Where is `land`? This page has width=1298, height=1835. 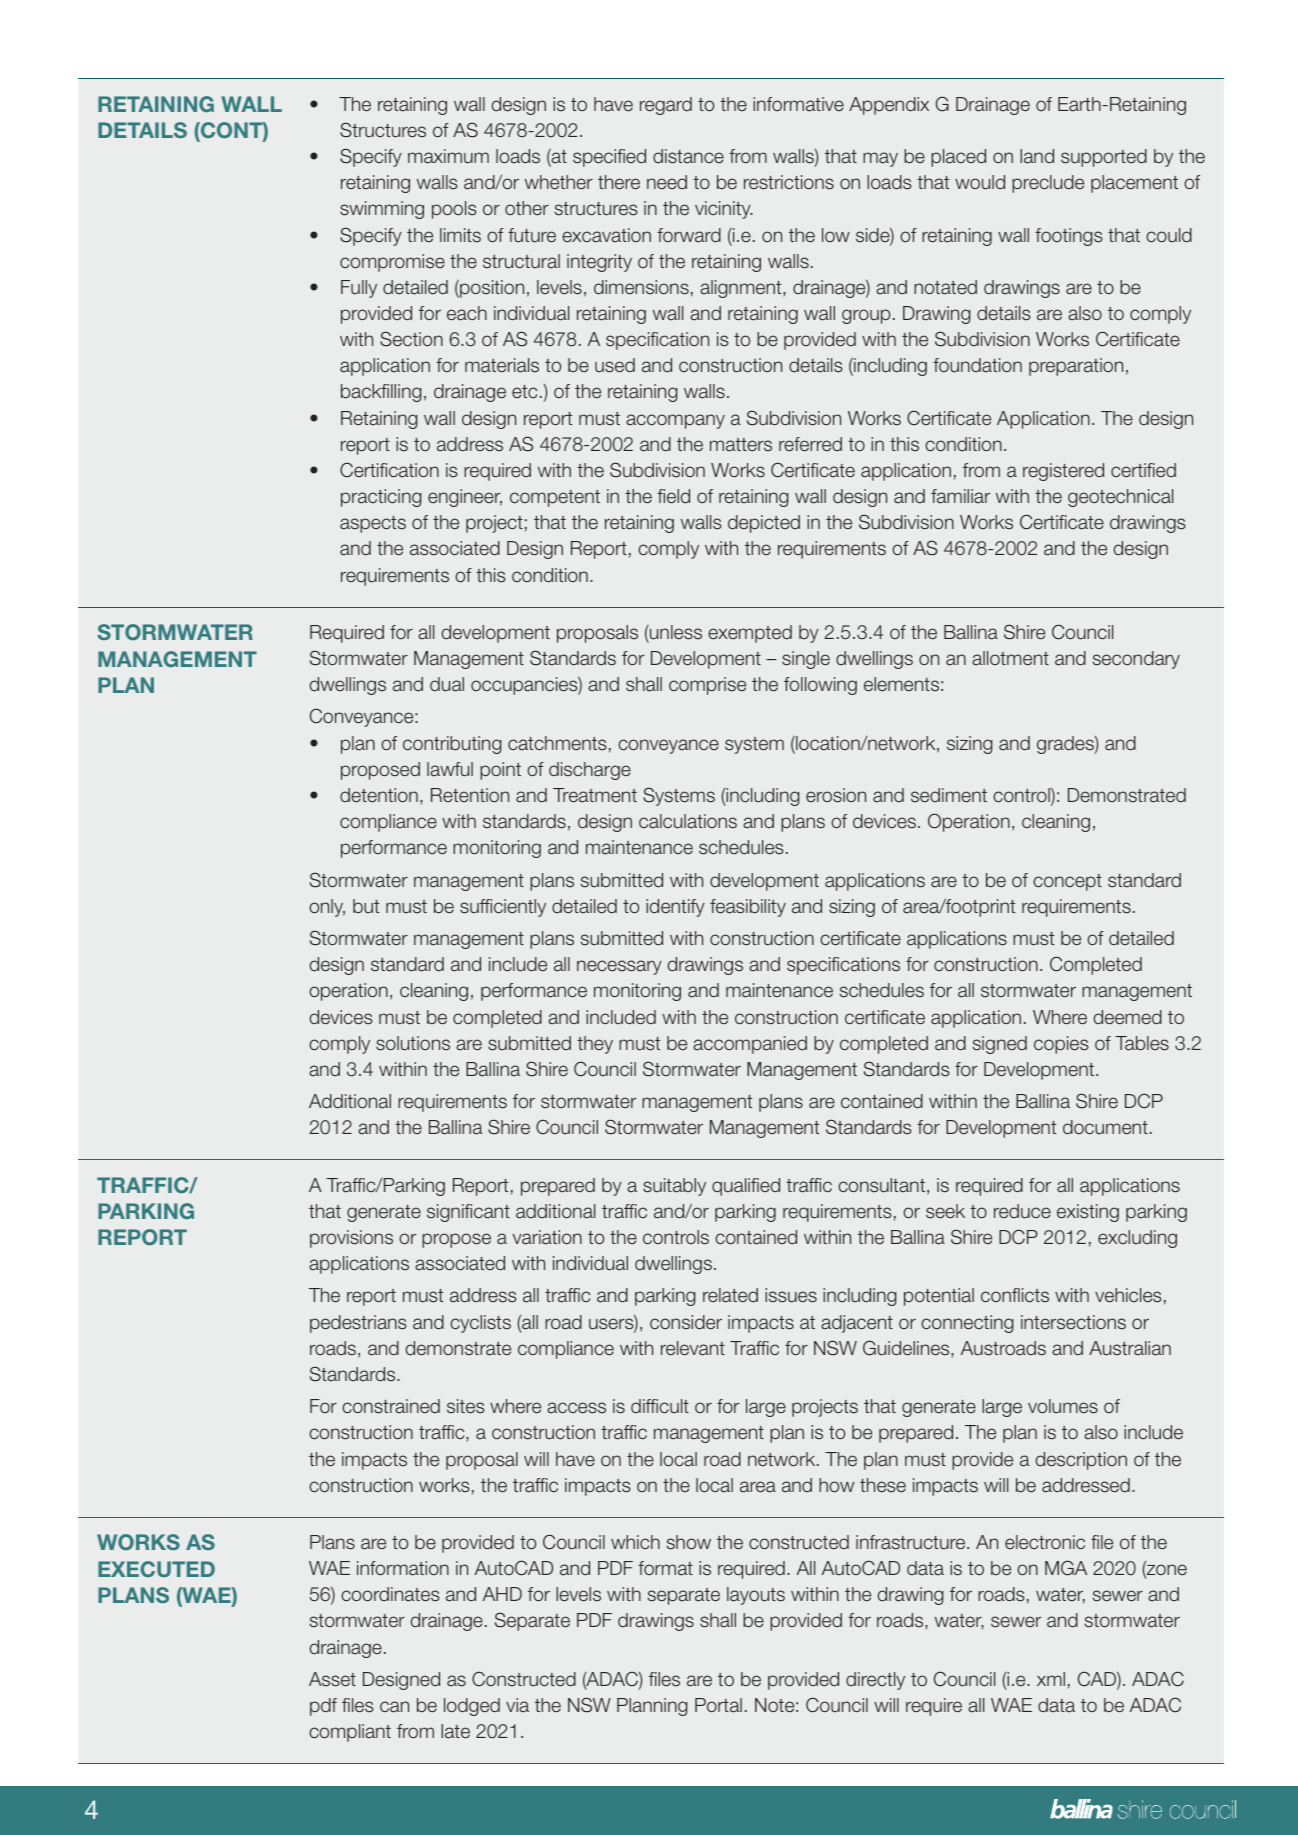
land is located at coordinates (1037, 156).
